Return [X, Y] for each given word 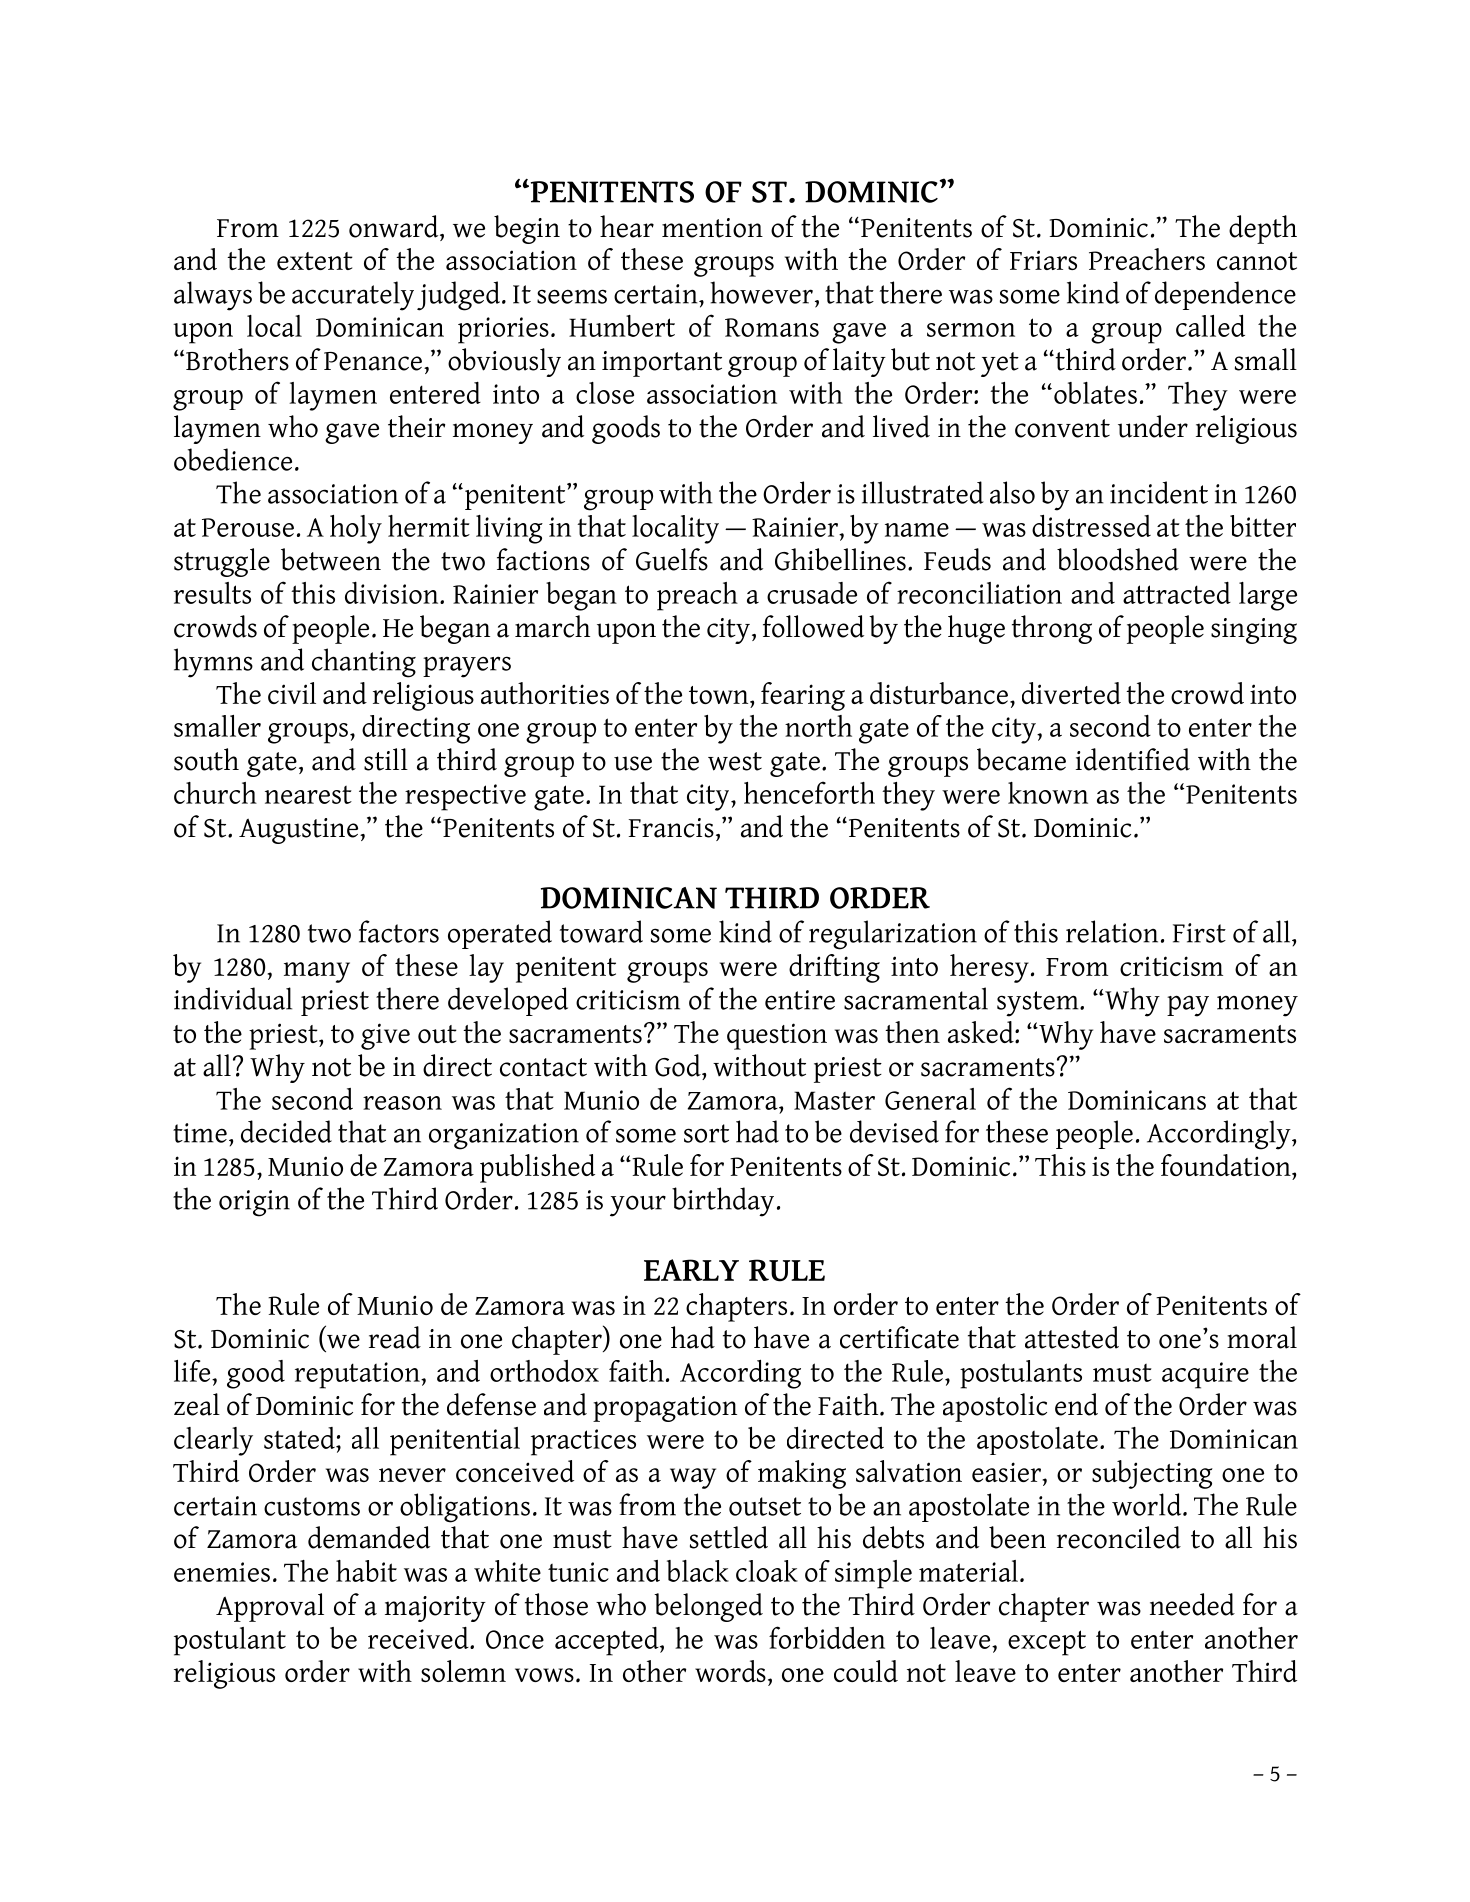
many [317, 972]
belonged [708, 1607]
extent [315, 261]
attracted [1177, 593]
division [393, 593]
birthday [723, 1202]
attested [1072, 1337]
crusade [812, 593]
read [395, 1337]
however [761, 292]
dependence [1225, 295]
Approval [270, 1607]
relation [1112, 931]
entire [800, 1000]
